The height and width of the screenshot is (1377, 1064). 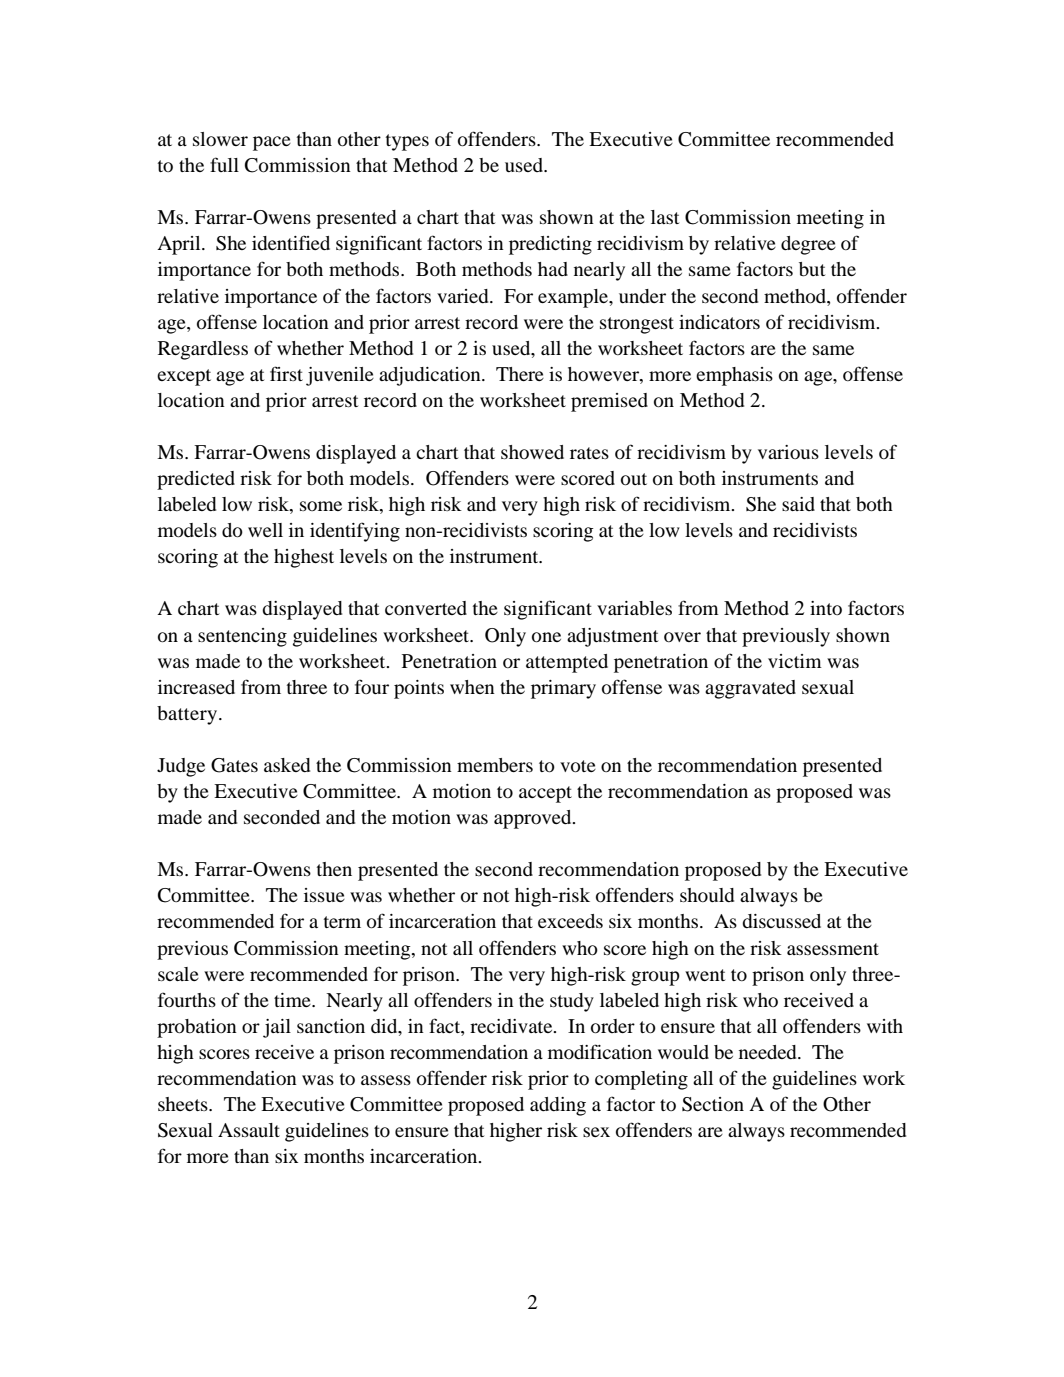 What do you see at coordinates (249, 1130) in the screenshot?
I see `Assault` at bounding box center [249, 1130].
